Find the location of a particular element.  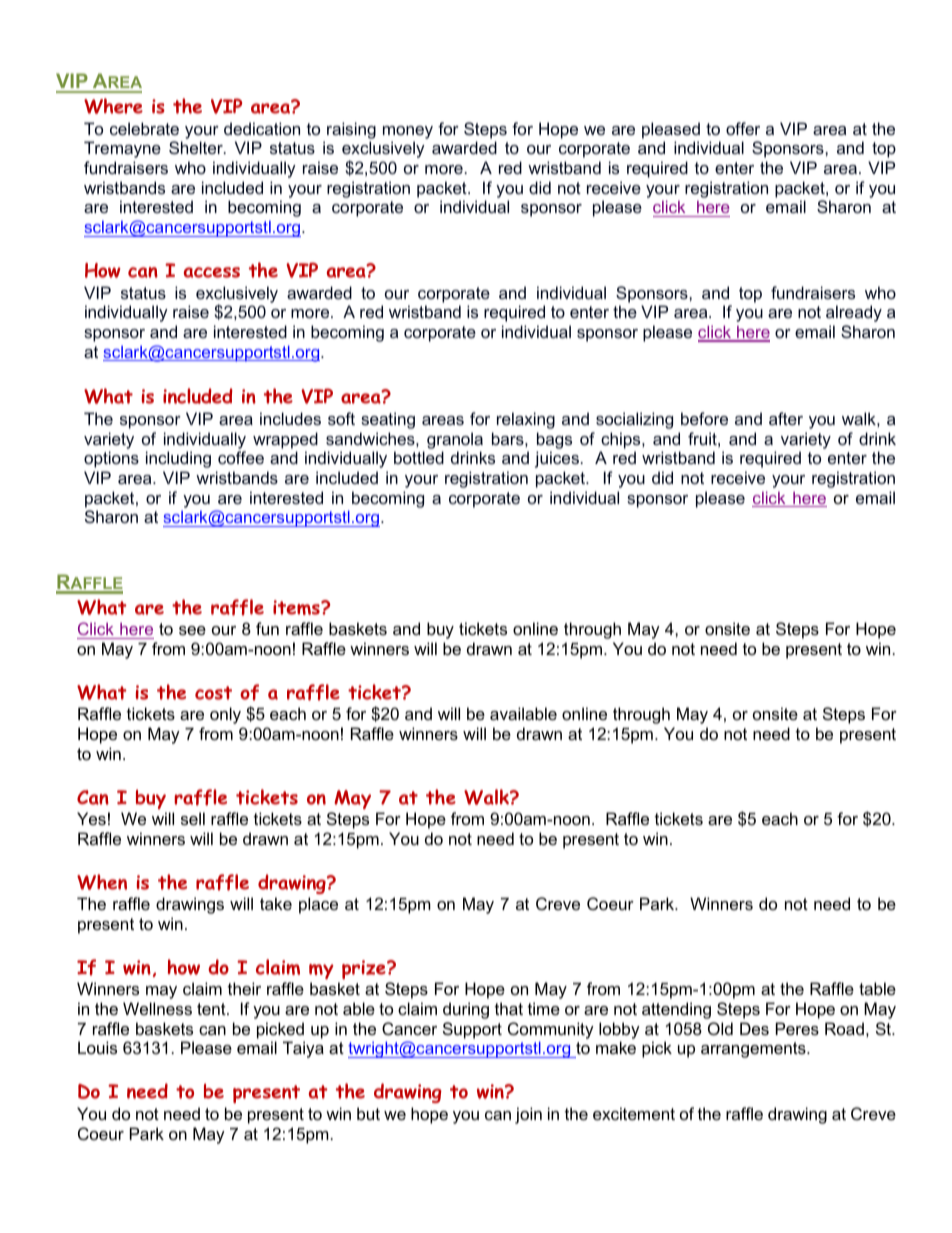

after is located at coordinates (786, 418).
